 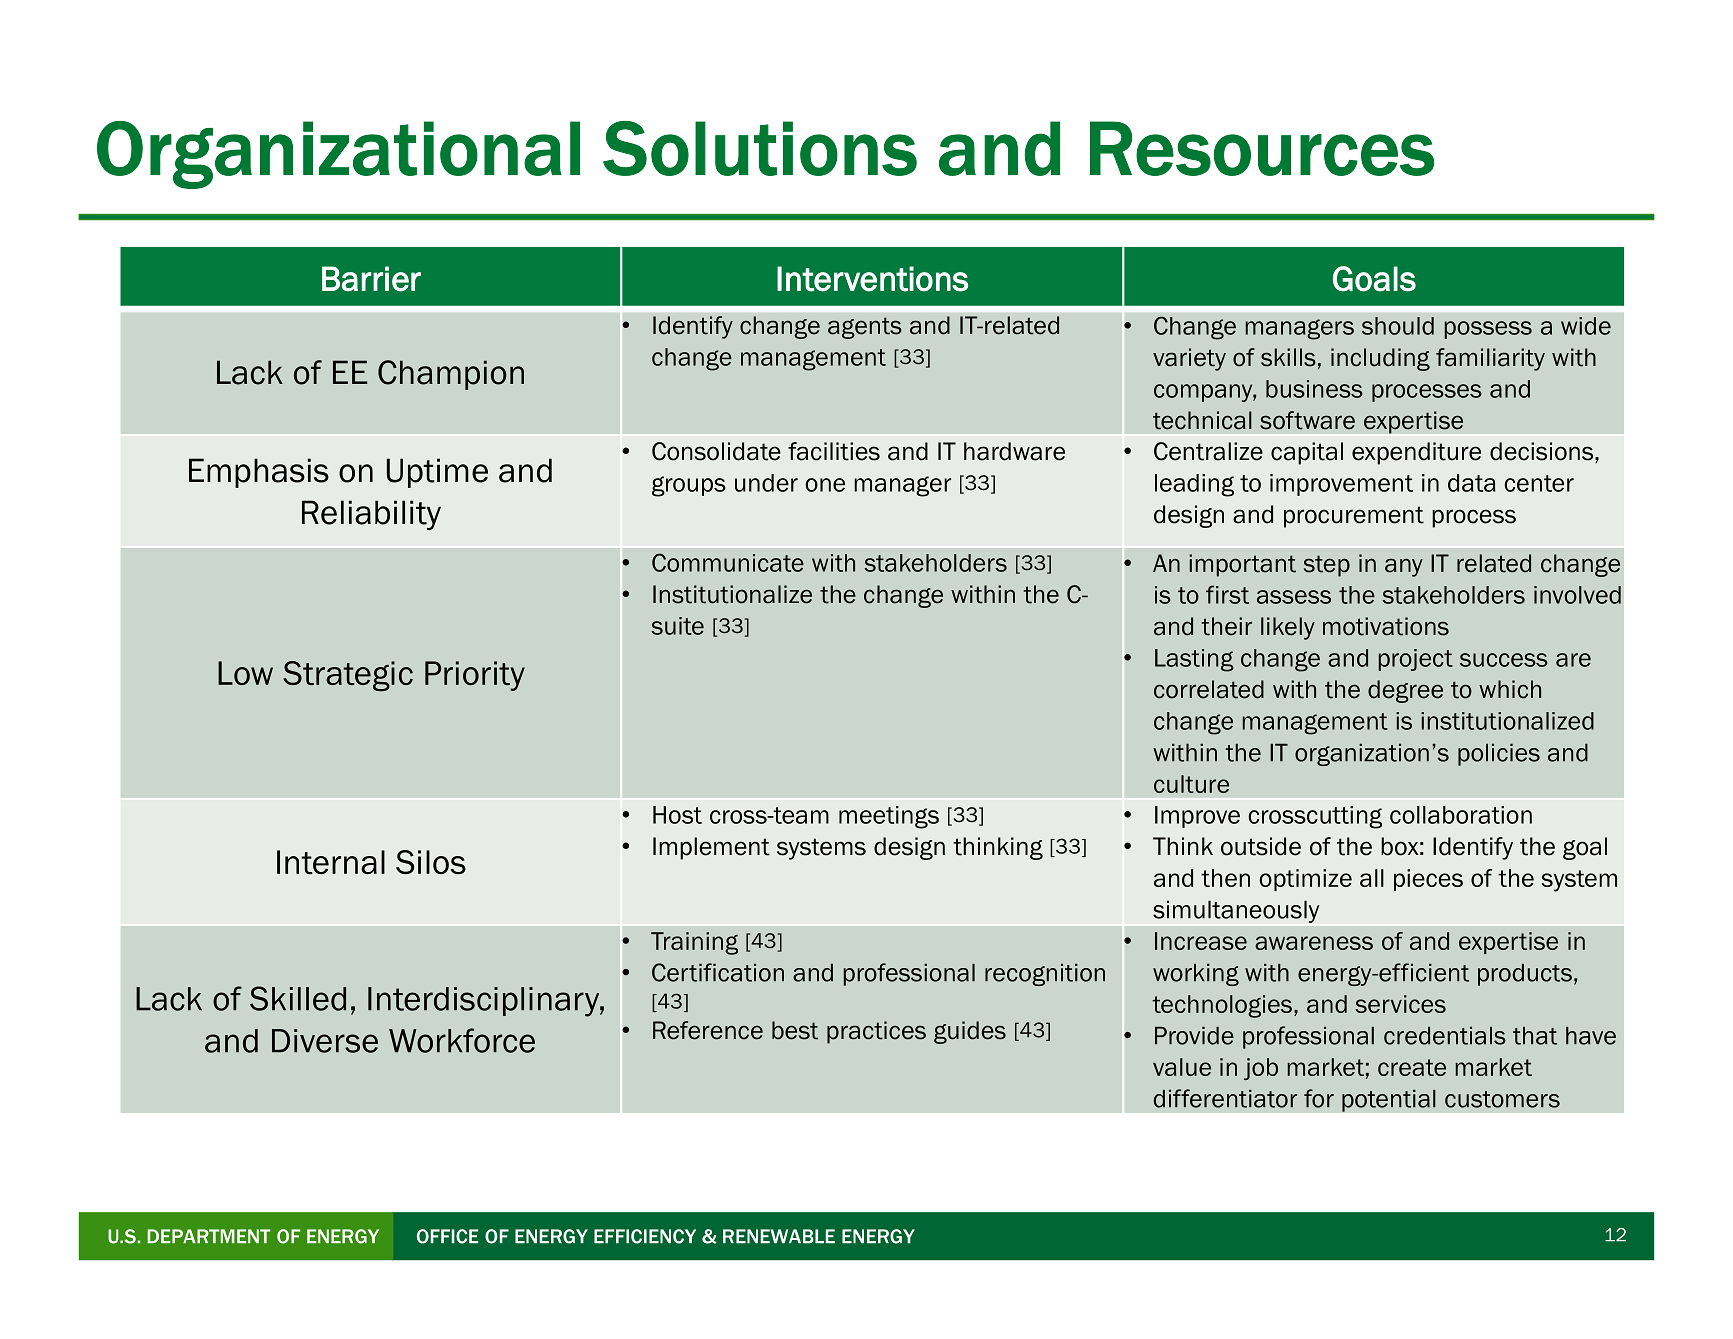 I want to click on Strategic, so click(x=348, y=676).
